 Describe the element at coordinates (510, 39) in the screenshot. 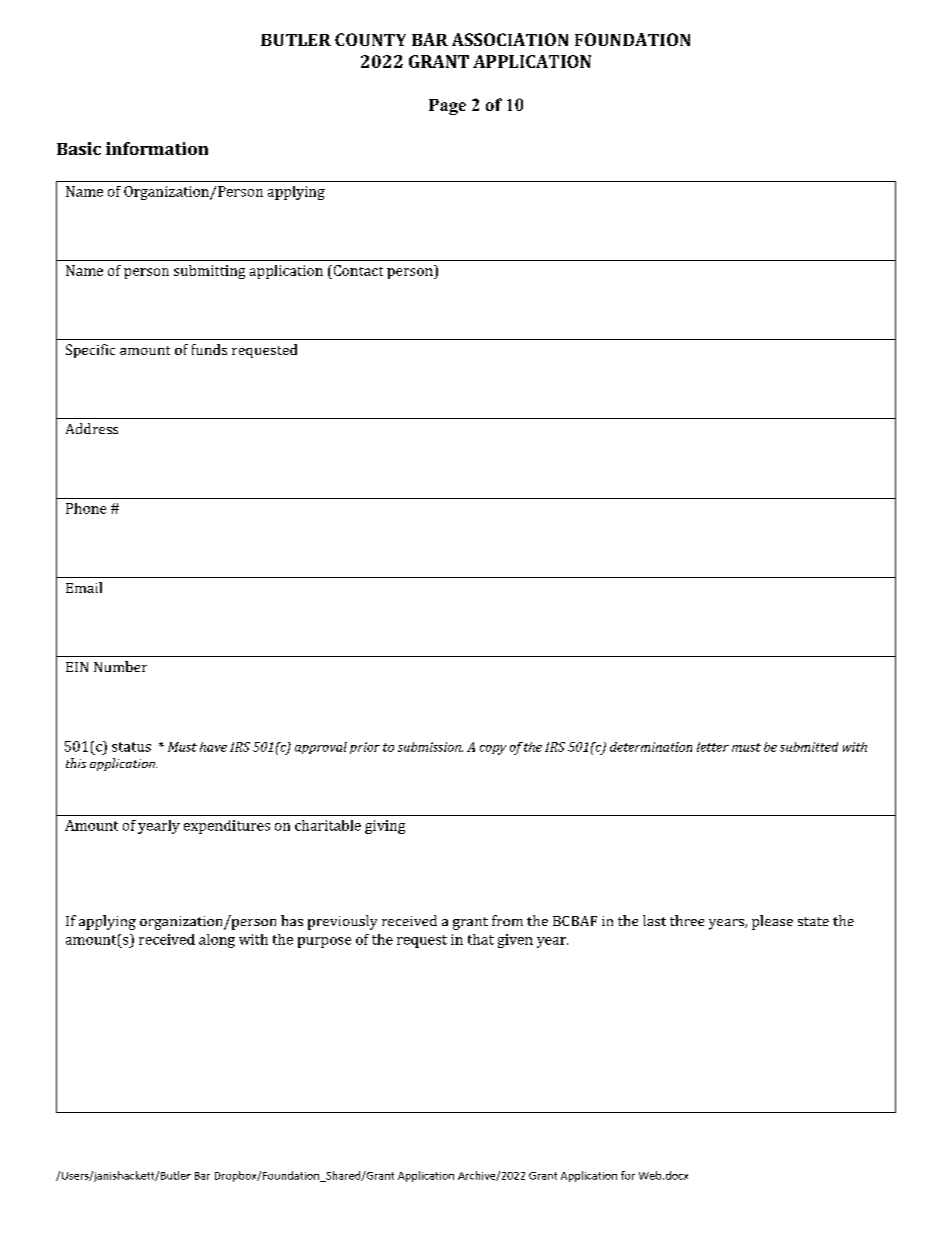

I see `ASSOCIATION` at that location.
